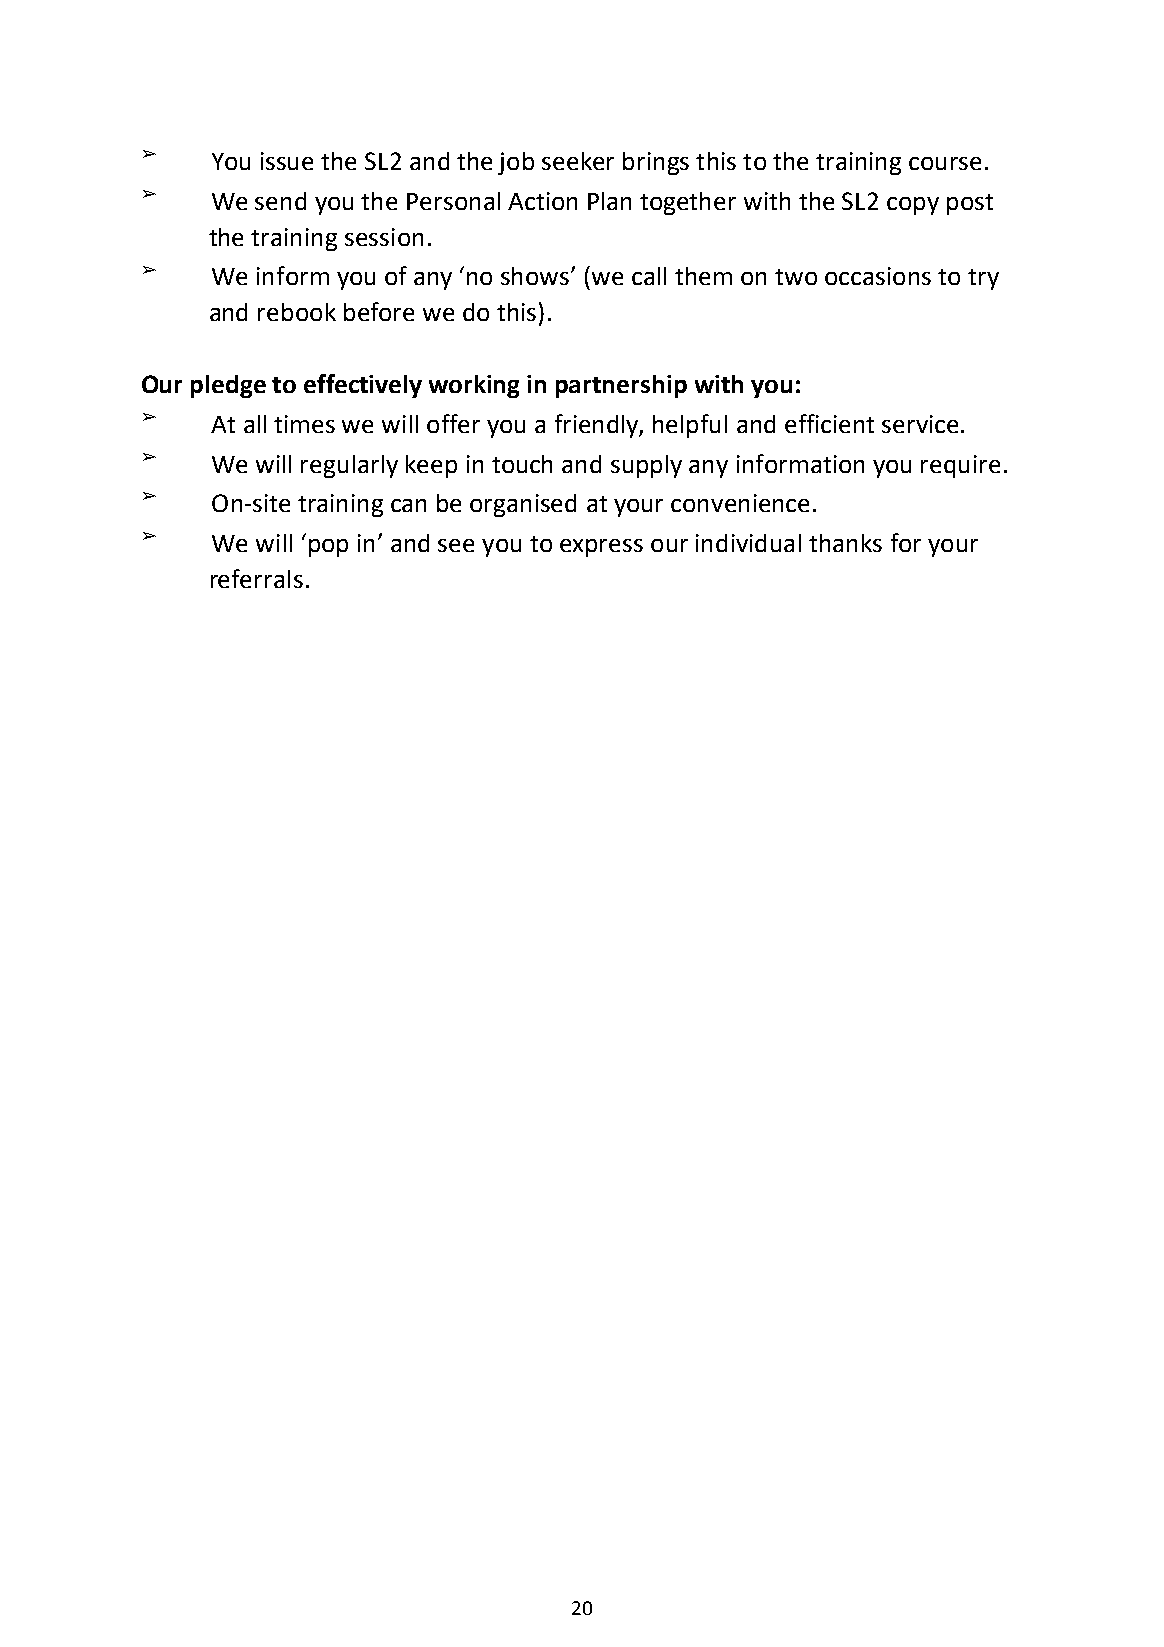 The width and height of the screenshot is (1164, 1647). Describe the element at coordinates (578, 161) in the screenshot. I see `seeker` at that location.
